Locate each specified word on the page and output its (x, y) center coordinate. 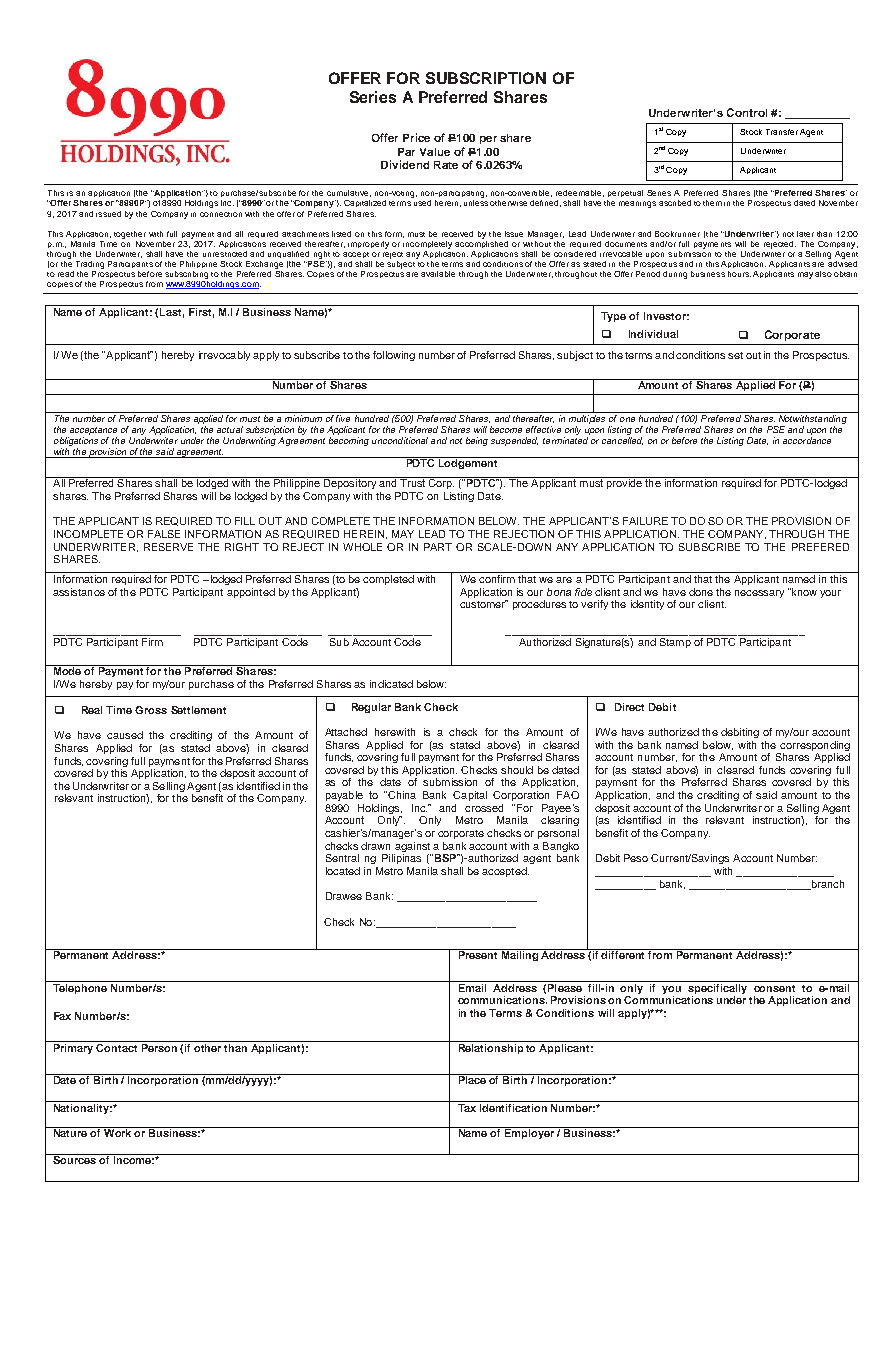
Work (118, 1132)
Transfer (782, 132)
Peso (636, 858)
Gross (151, 710)
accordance (807, 440)
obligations (76, 441)
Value (435, 152)
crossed (484, 808)
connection (221, 214)
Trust (413, 482)
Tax (467, 1106)
